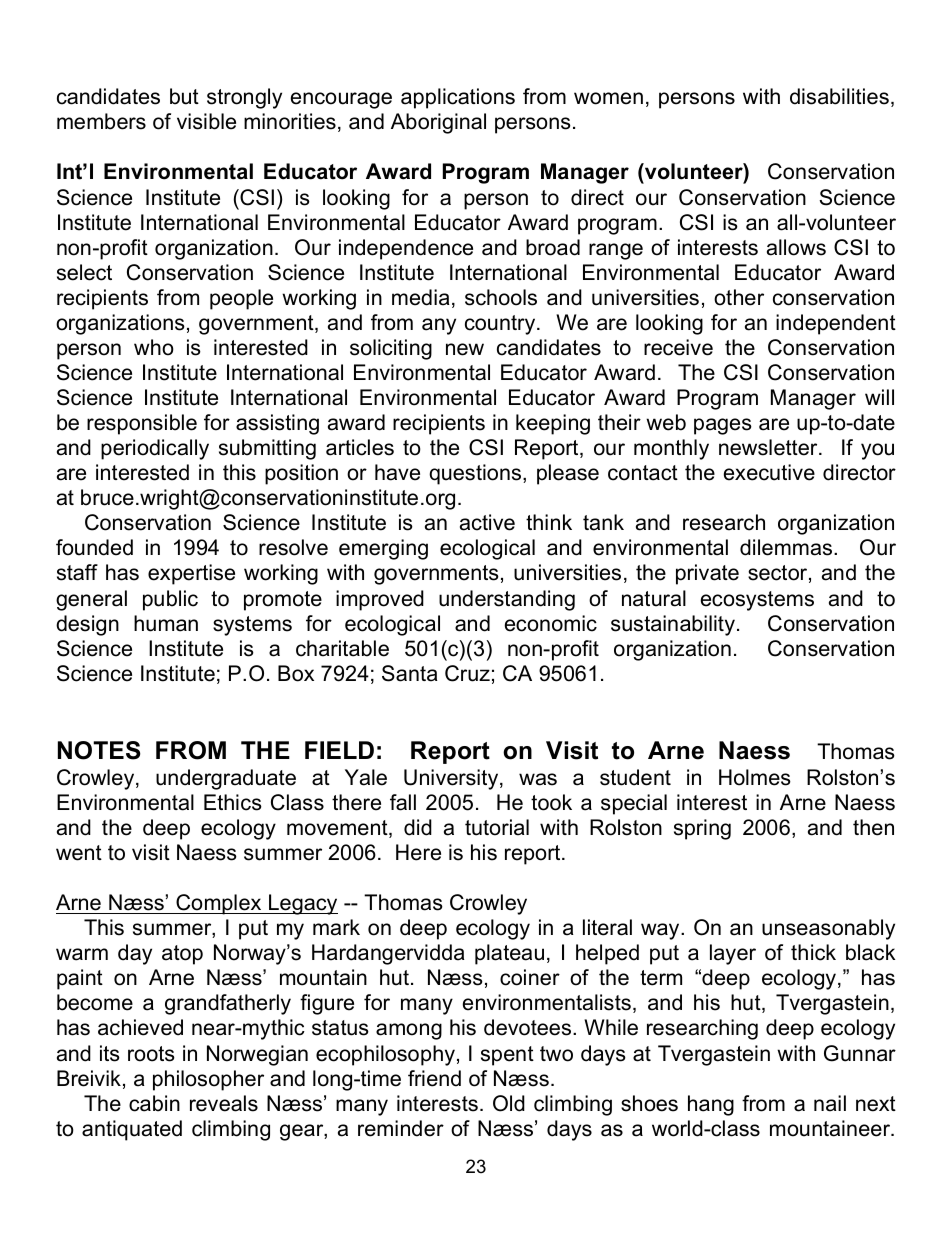 The height and width of the screenshot is (1233, 952). What do you see at coordinates (507, 600) in the screenshot?
I see `understanding` at bounding box center [507, 600].
